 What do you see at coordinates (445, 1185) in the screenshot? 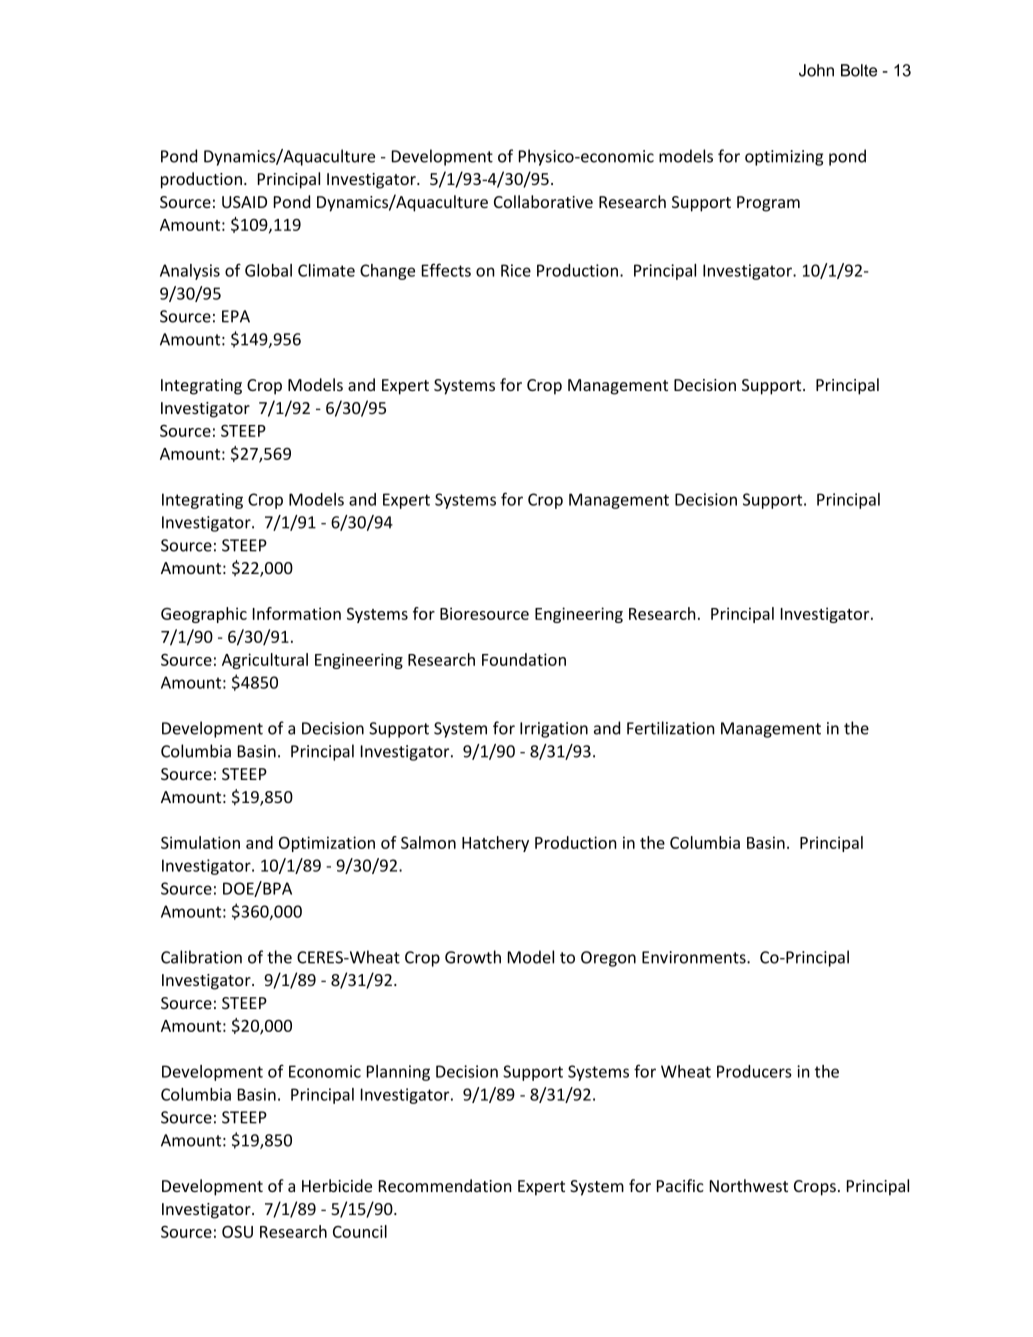
I see `Recommendation` at bounding box center [445, 1185].
